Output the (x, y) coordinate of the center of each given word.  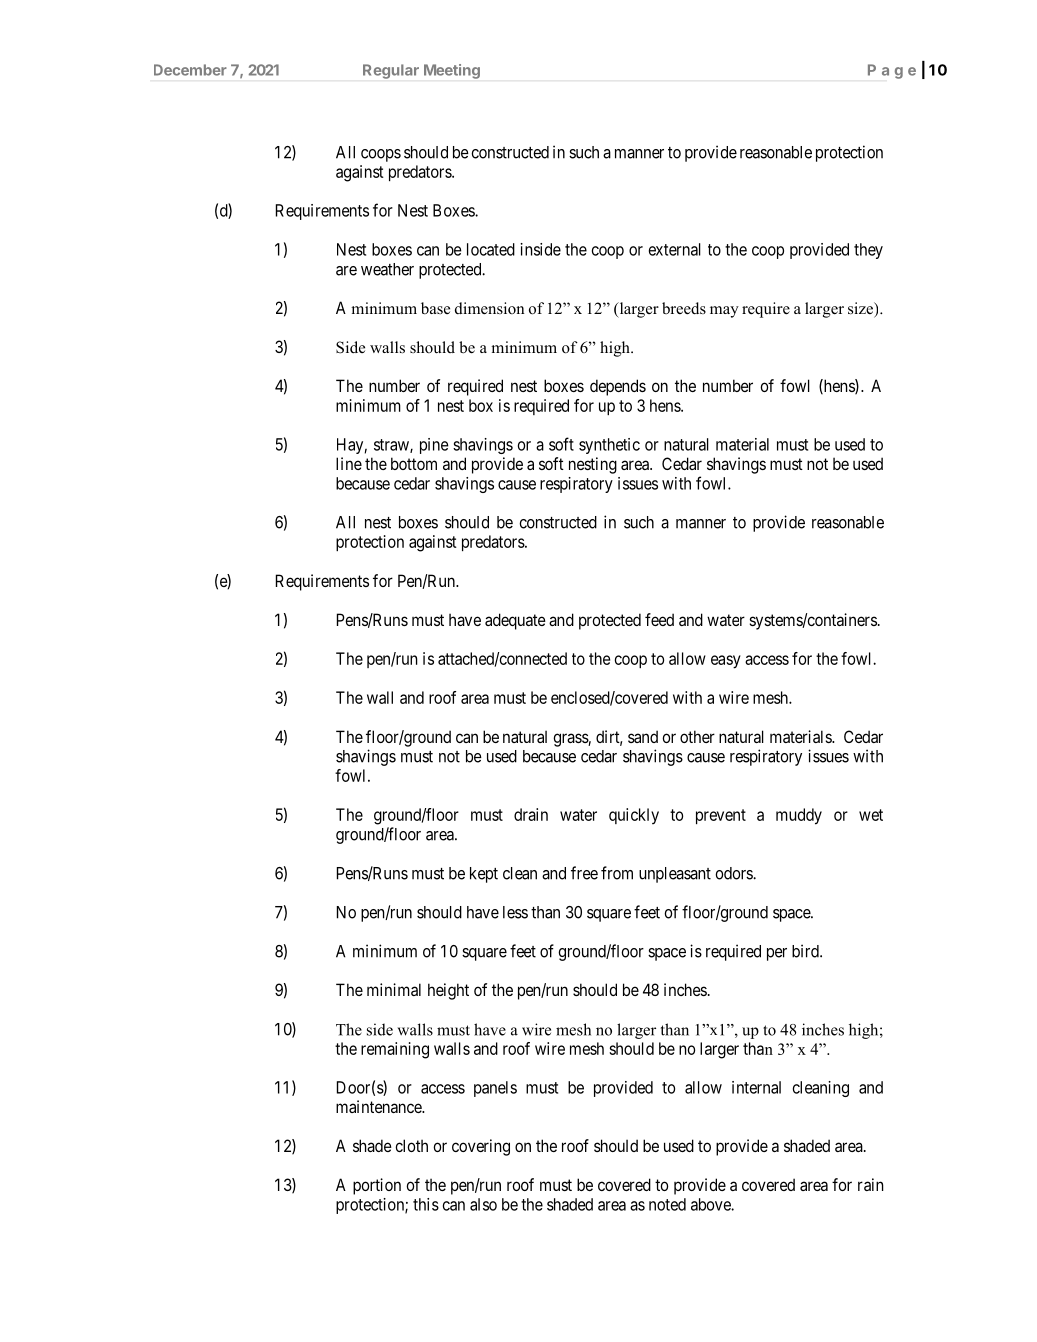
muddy (799, 816)
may (724, 312)
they (868, 251)
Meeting (452, 71)
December (190, 70)
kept (484, 875)
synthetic (609, 446)
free (584, 873)
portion (377, 1186)
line (349, 463)
